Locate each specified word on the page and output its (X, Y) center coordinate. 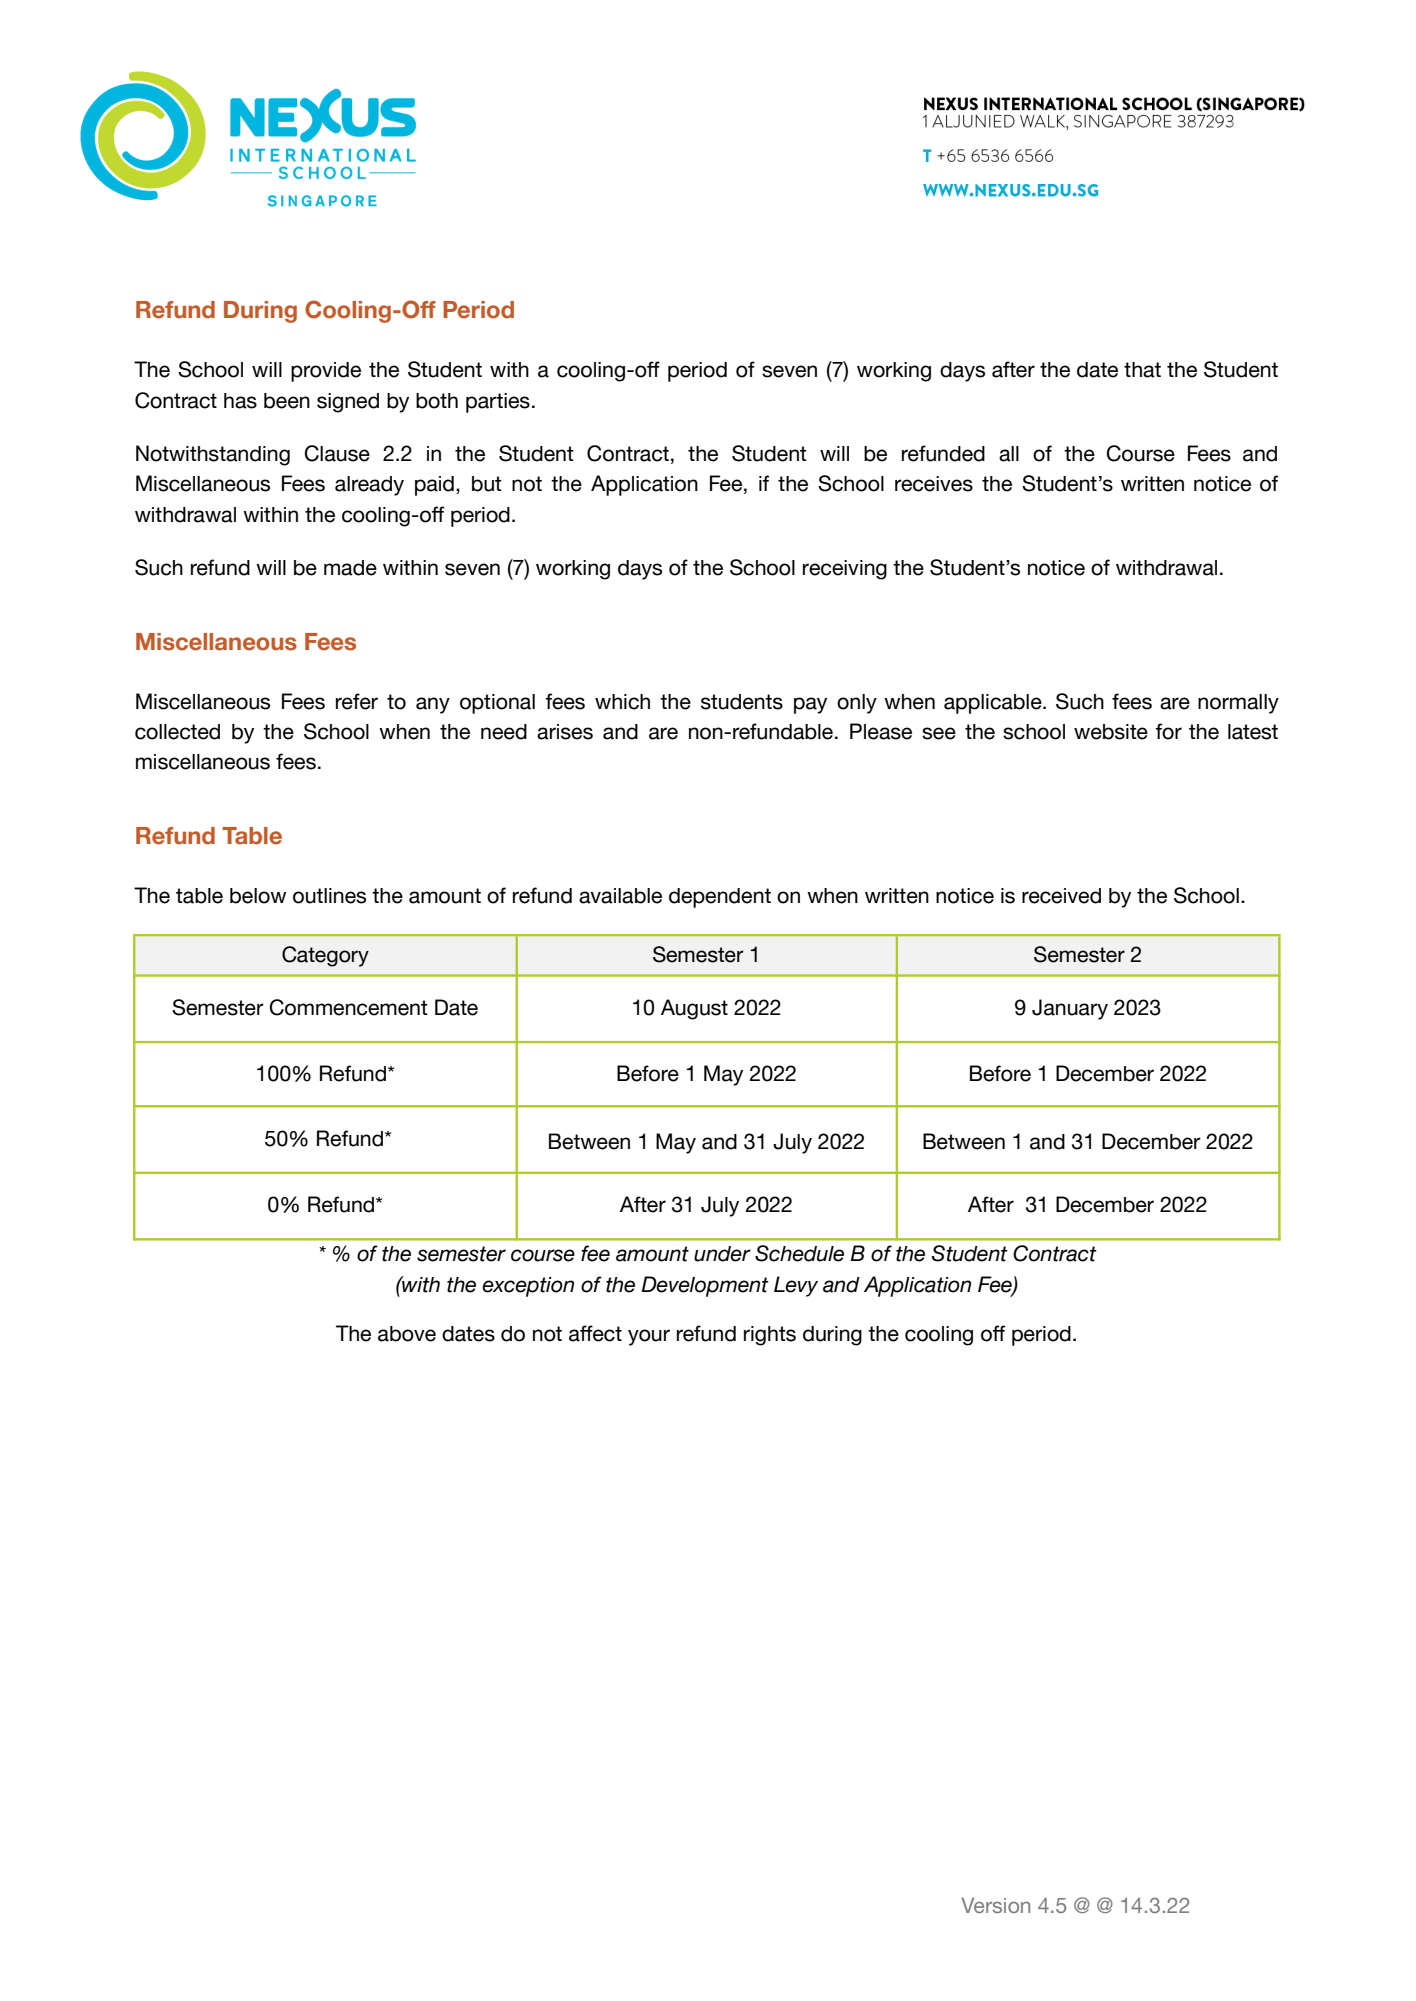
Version (995, 1905)
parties (498, 403)
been (287, 401)
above (407, 1334)
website (1111, 732)
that (1142, 370)
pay (810, 705)
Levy (796, 1286)
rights (770, 1336)
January (1070, 1009)
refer (357, 701)
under (722, 1254)
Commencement (348, 1007)
